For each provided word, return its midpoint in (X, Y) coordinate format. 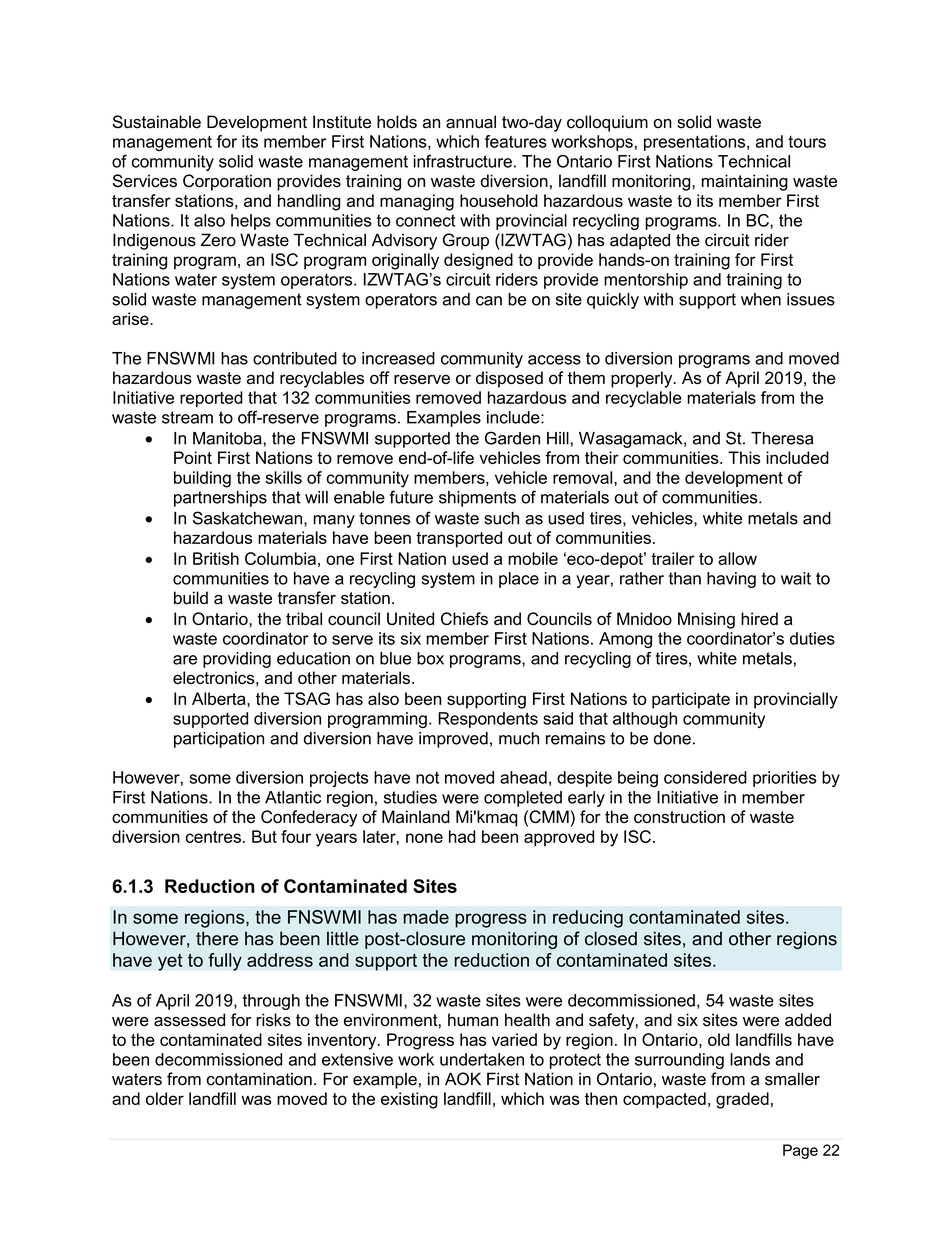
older (165, 1098)
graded (742, 1100)
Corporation (227, 182)
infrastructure (462, 161)
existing (409, 1100)
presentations (696, 143)
